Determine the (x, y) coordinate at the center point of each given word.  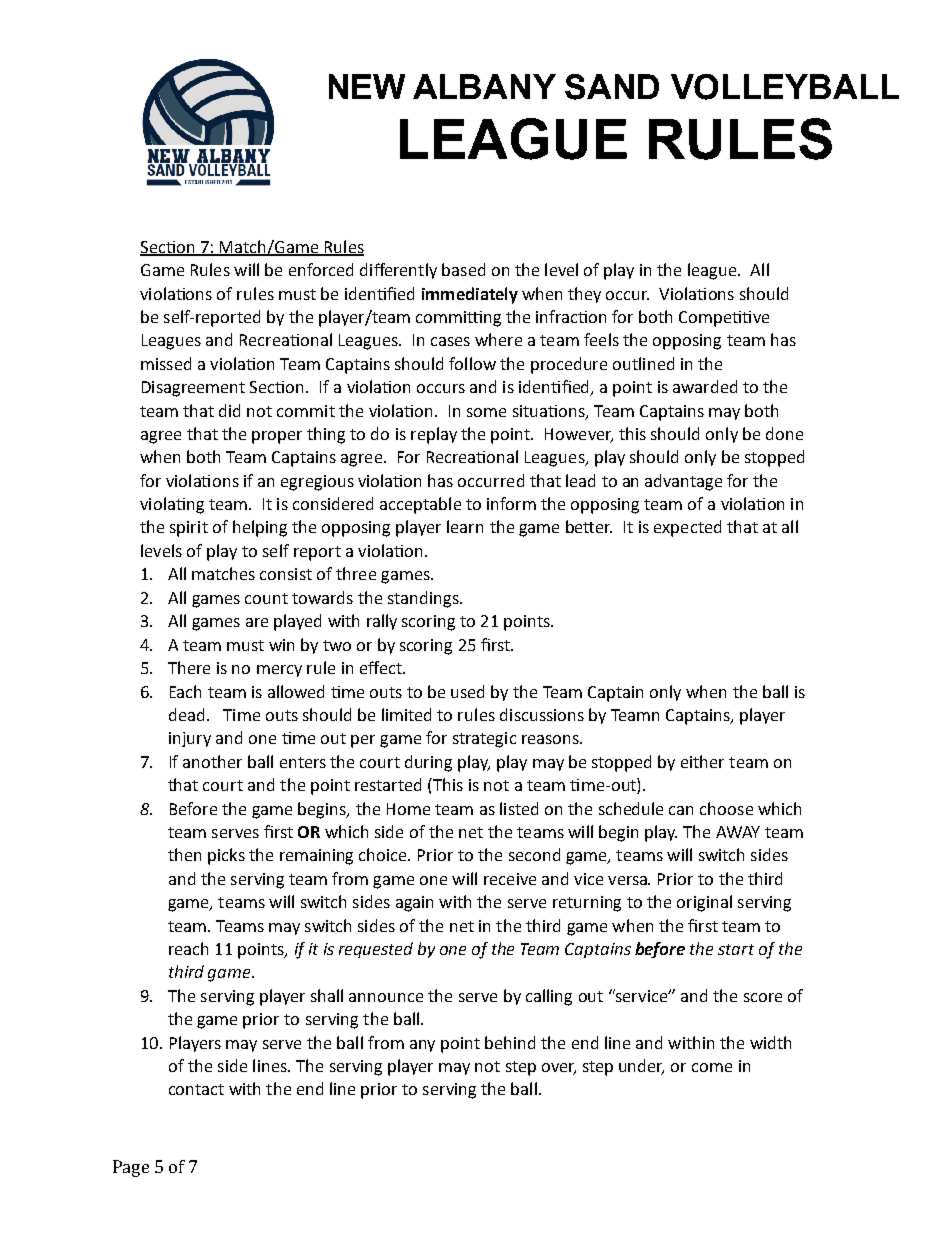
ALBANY (484, 86)
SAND (612, 87)
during (428, 763)
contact (196, 1089)
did (229, 410)
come (712, 1067)
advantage (683, 482)
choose (726, 808)
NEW (367, 86)
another (212, 761)
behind (510, 1042)
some (486, 412)
